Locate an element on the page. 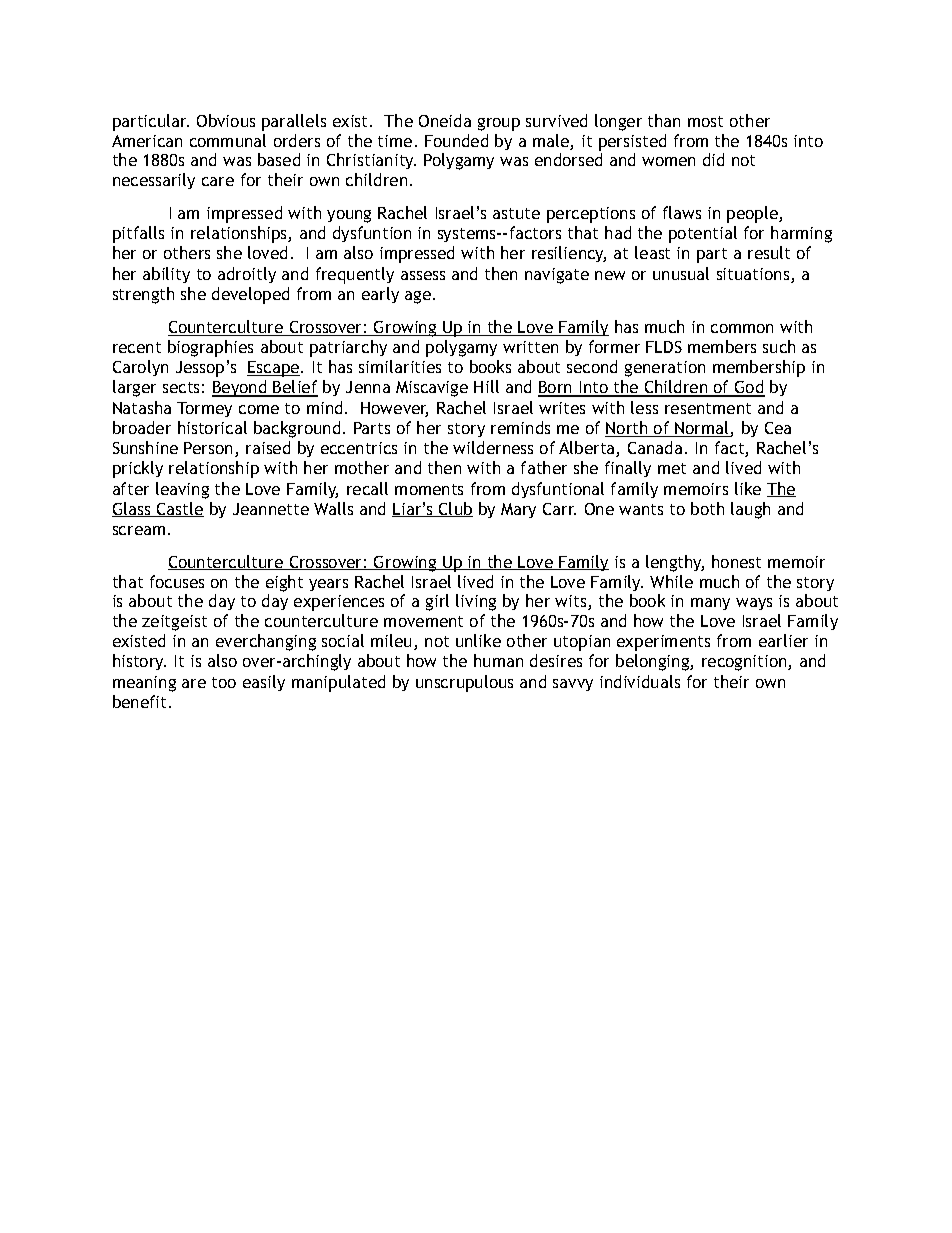 This image has width=952, height=1233. Founded is located at coordinates (456, 140).
